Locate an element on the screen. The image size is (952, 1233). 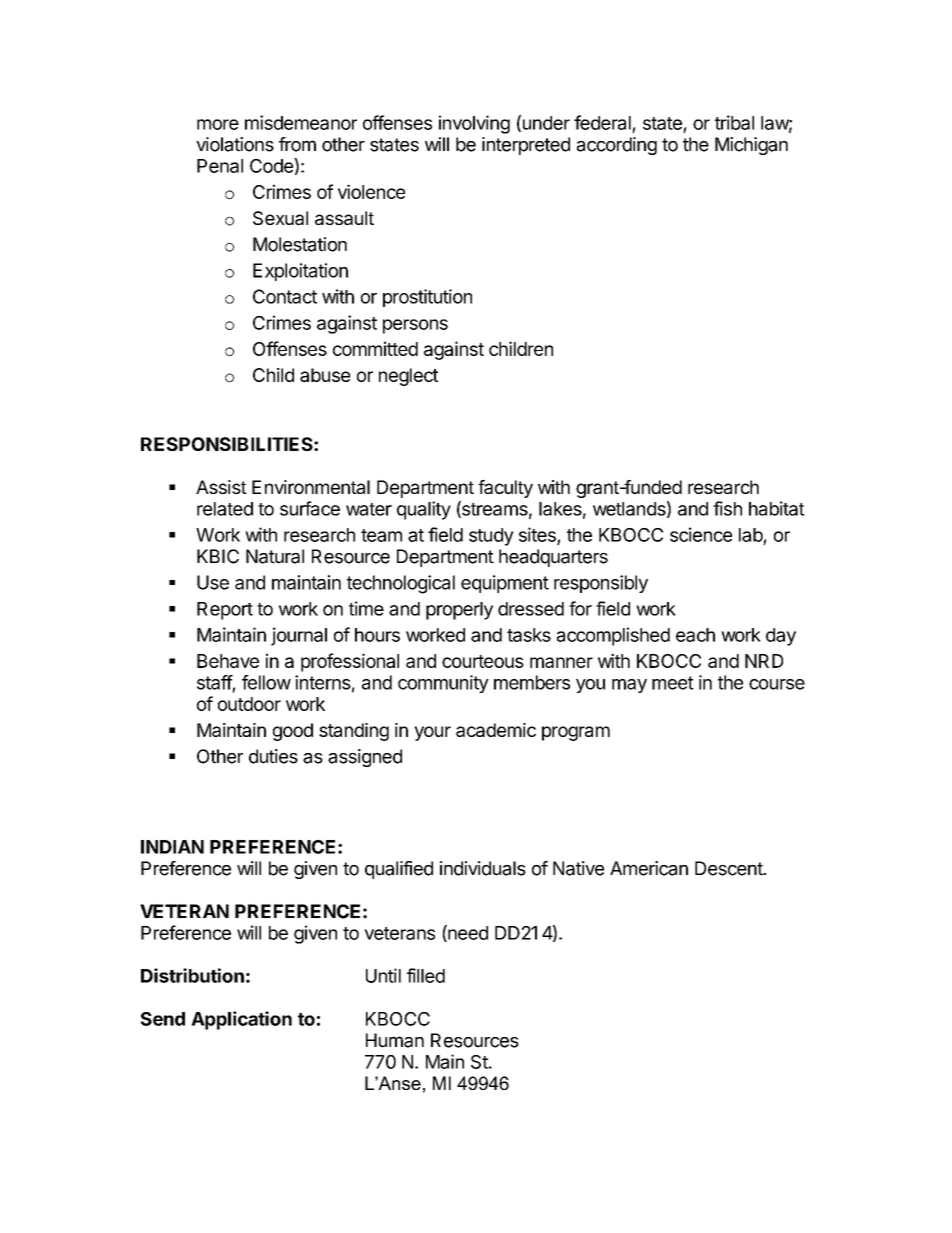
meet is located at coordinates (673, 683).
